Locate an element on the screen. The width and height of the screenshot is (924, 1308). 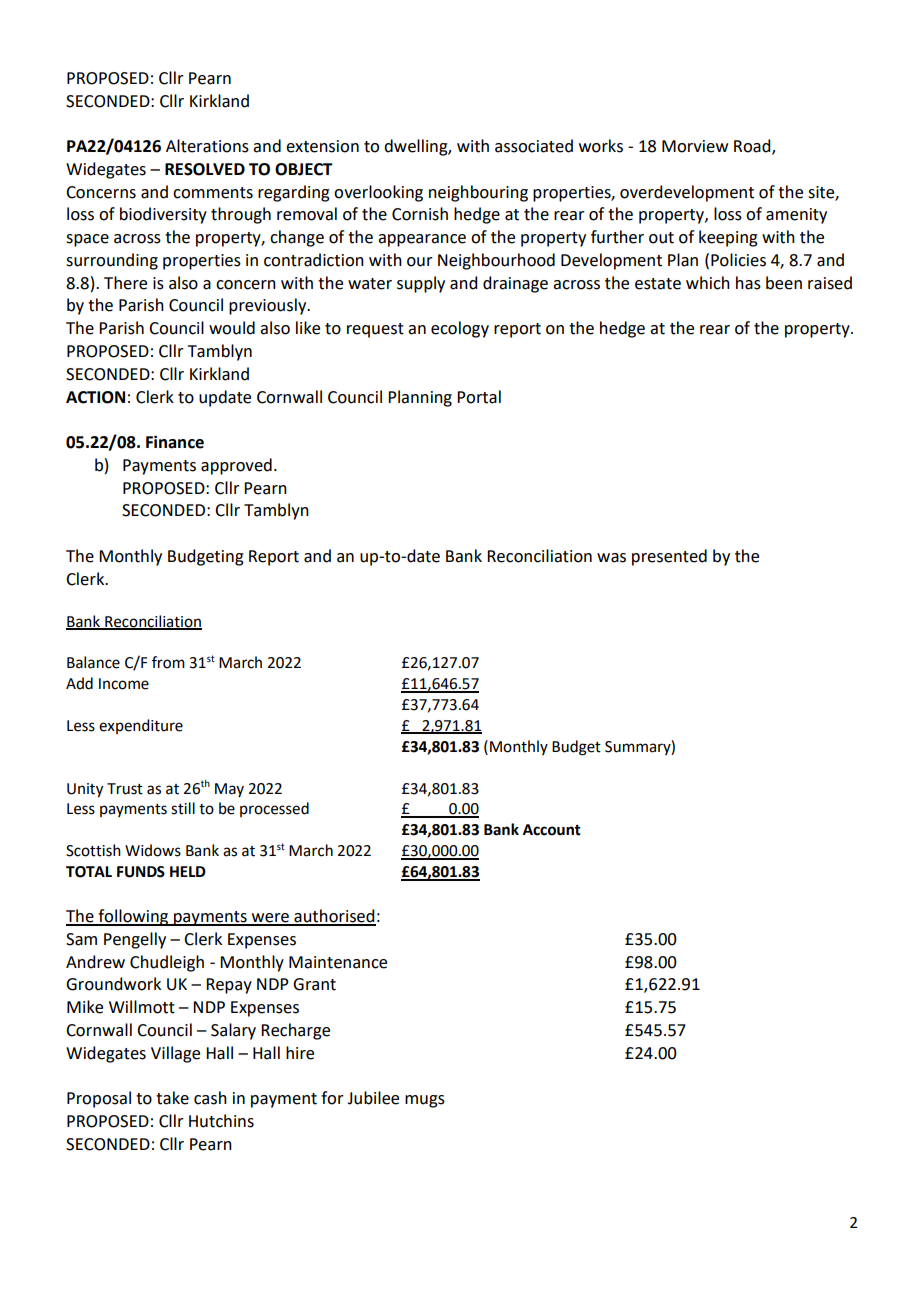
neighbouring is located at coordinates (478, 193).
